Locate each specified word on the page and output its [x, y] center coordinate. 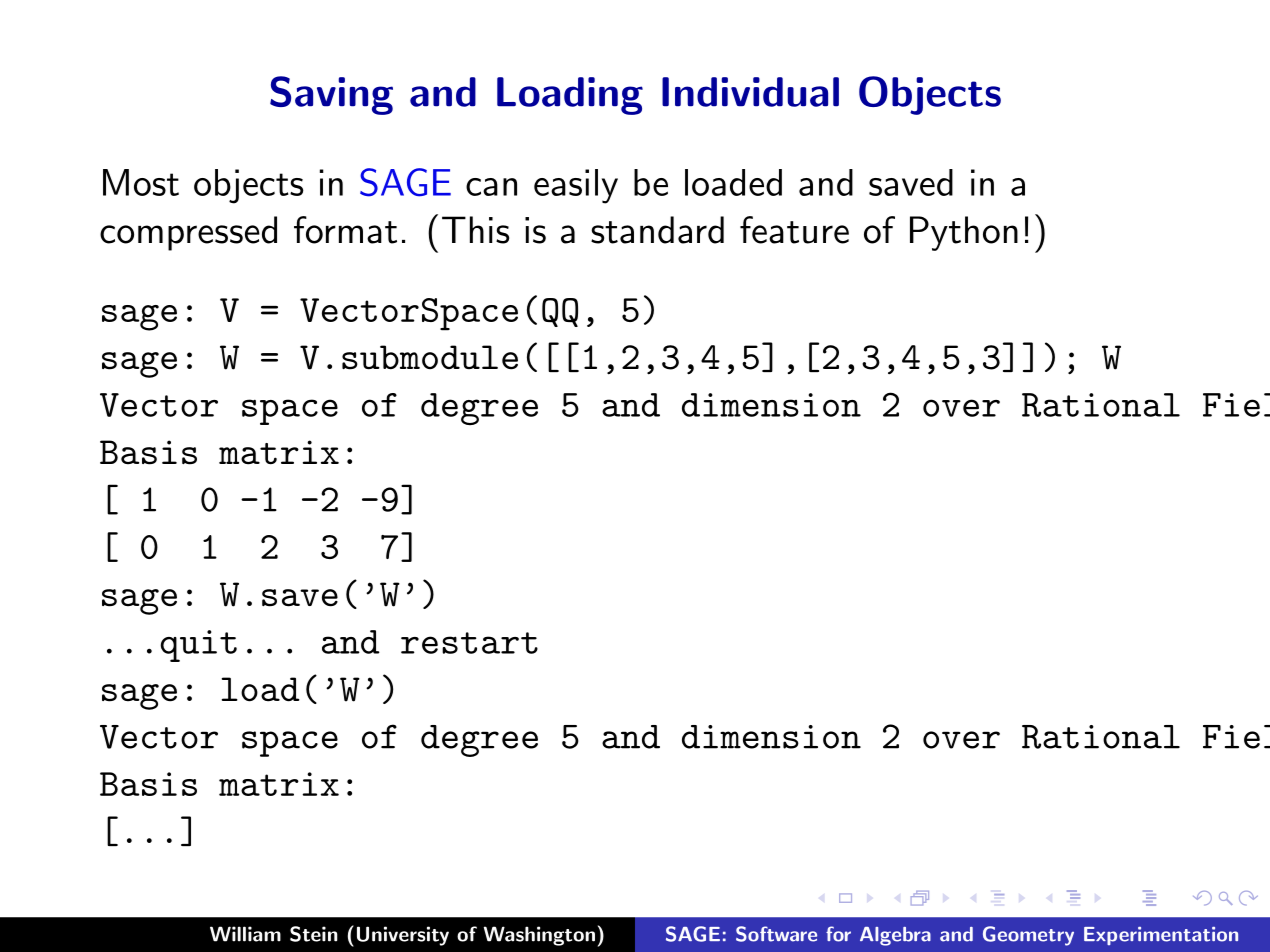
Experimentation [1161, 936]
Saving [331, 95]
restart [469, 643]
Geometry [1028, 936]
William [245, 934]
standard [657, 230]
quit [198, 646]
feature [794, 230]
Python [964, 233]
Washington [539, 936]
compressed [188, 233]
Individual [750, 92]
